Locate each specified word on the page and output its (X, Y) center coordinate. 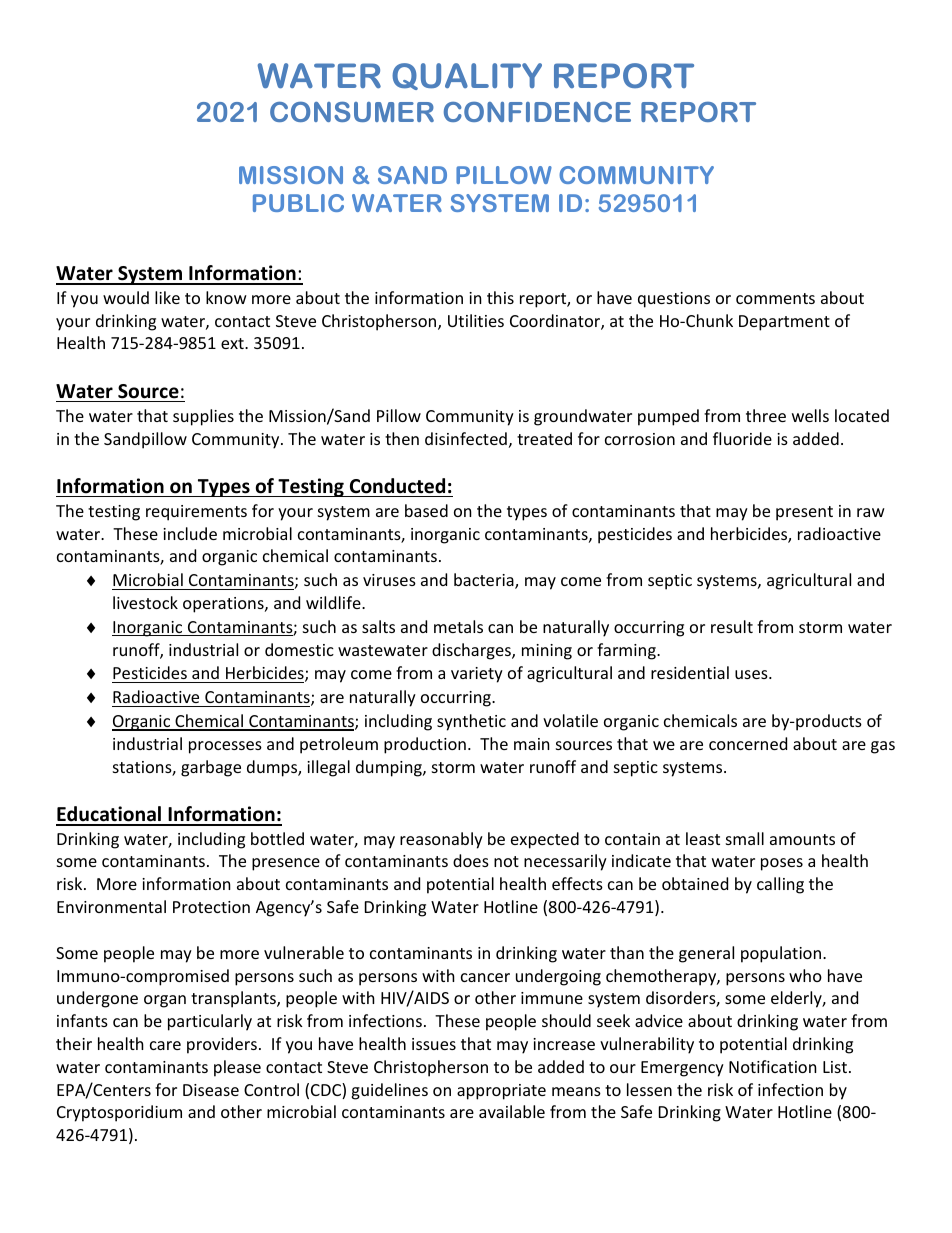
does (471, 860)
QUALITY (467, 76)
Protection (211, 907)
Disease (211, 1090)
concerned (748, 743)
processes (225, 747)
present (804, 513)
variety (477, 675)
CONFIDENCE (537, 112)
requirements (196, 513)
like (167, 297)
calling (780, 885)
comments (775, 298)
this (500, 297)
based (426, 510)
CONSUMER (352, 112)
